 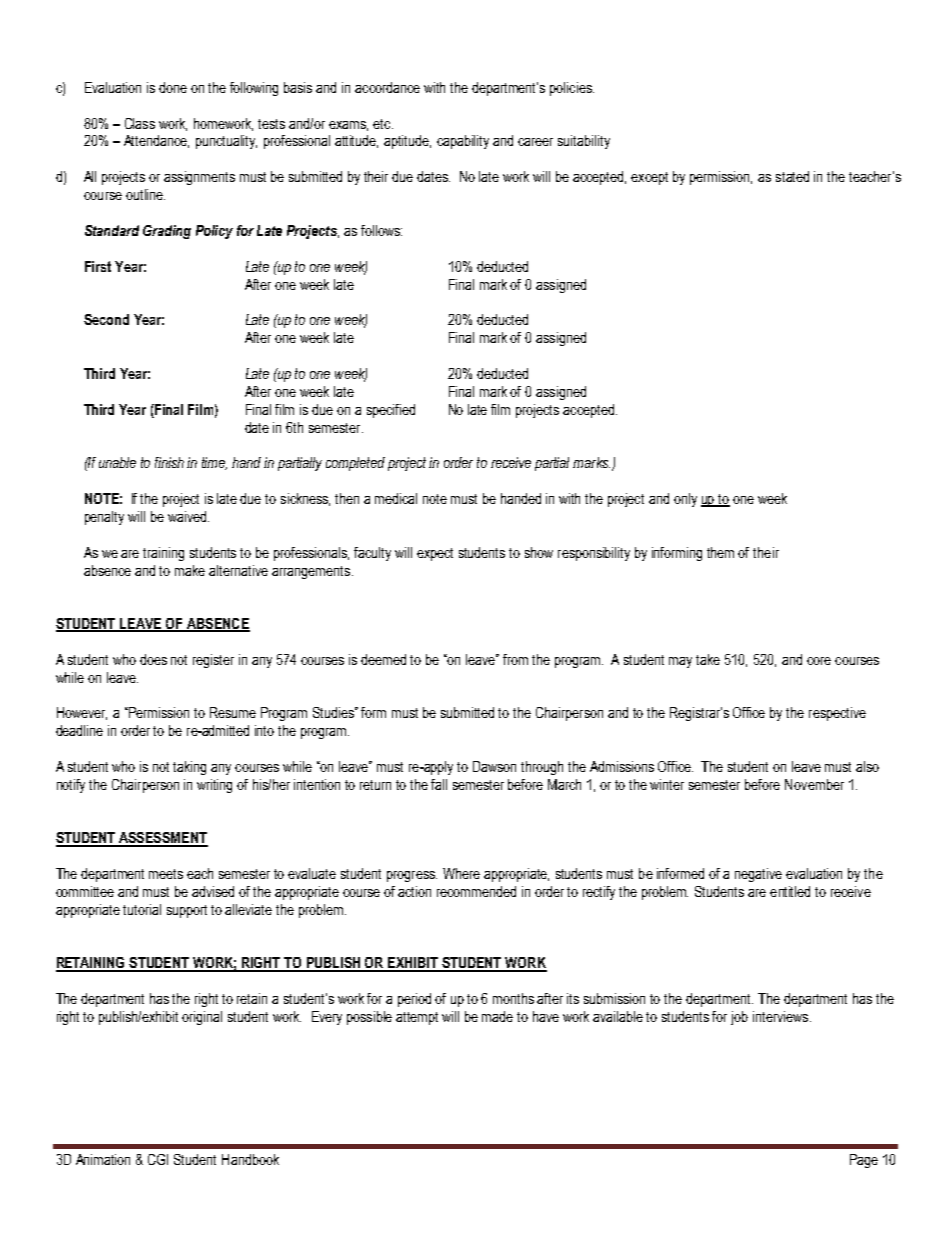 What do you see at coordinates (158, 1159) in the document?
I see `CGI` at bounding box center [158, 1159].
